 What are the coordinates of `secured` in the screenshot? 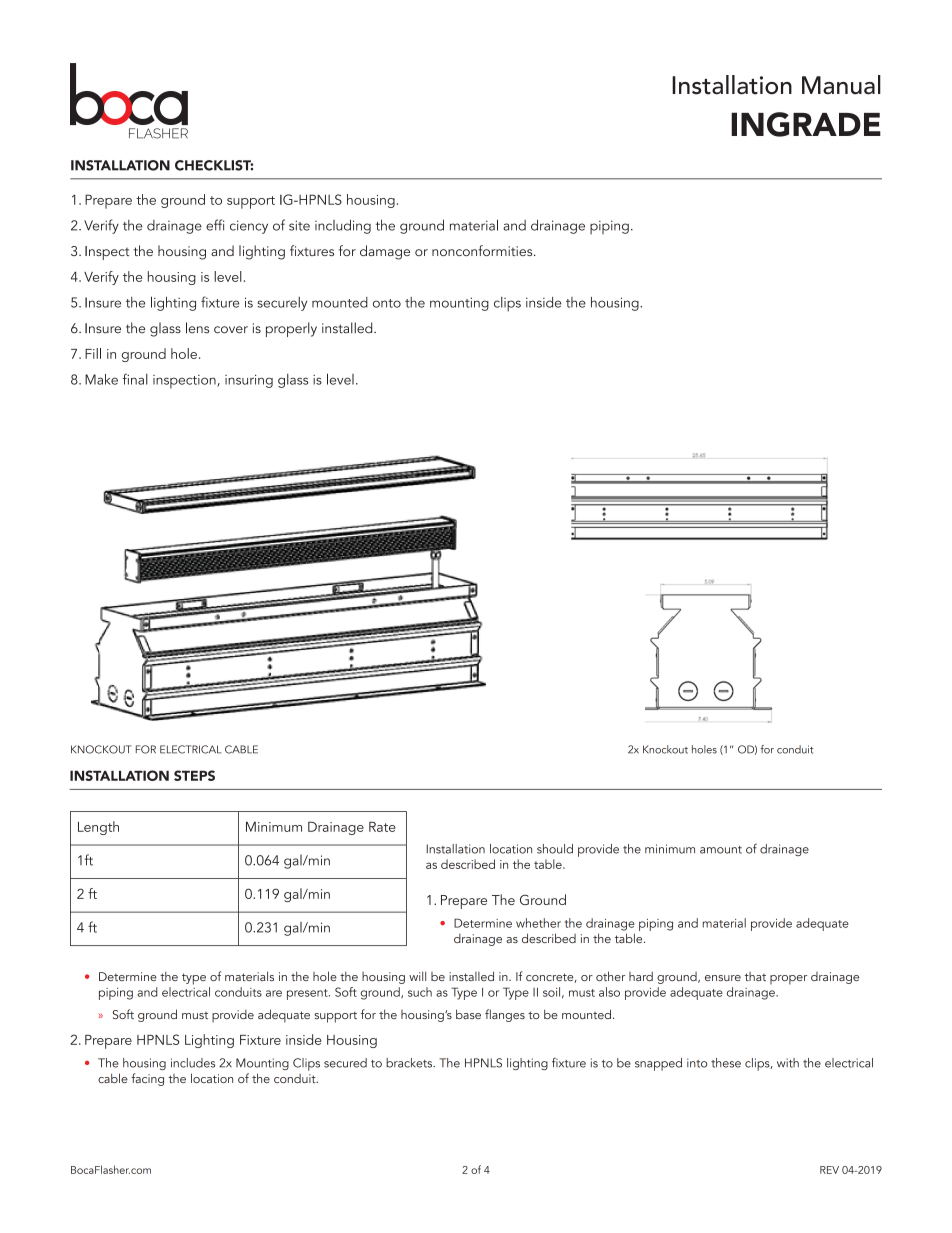 It's located at (345, 1063).
